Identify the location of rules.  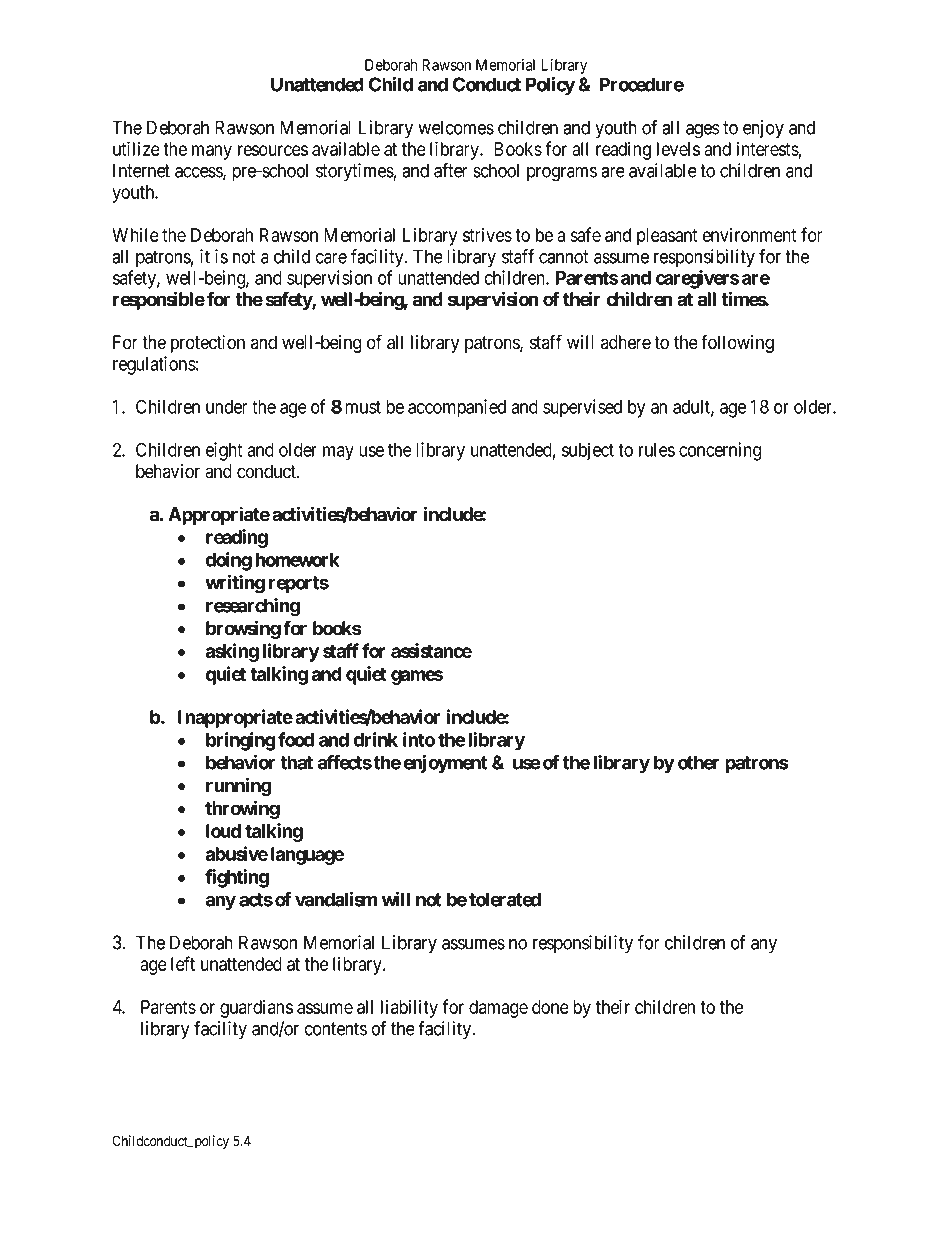
(657, 450).
